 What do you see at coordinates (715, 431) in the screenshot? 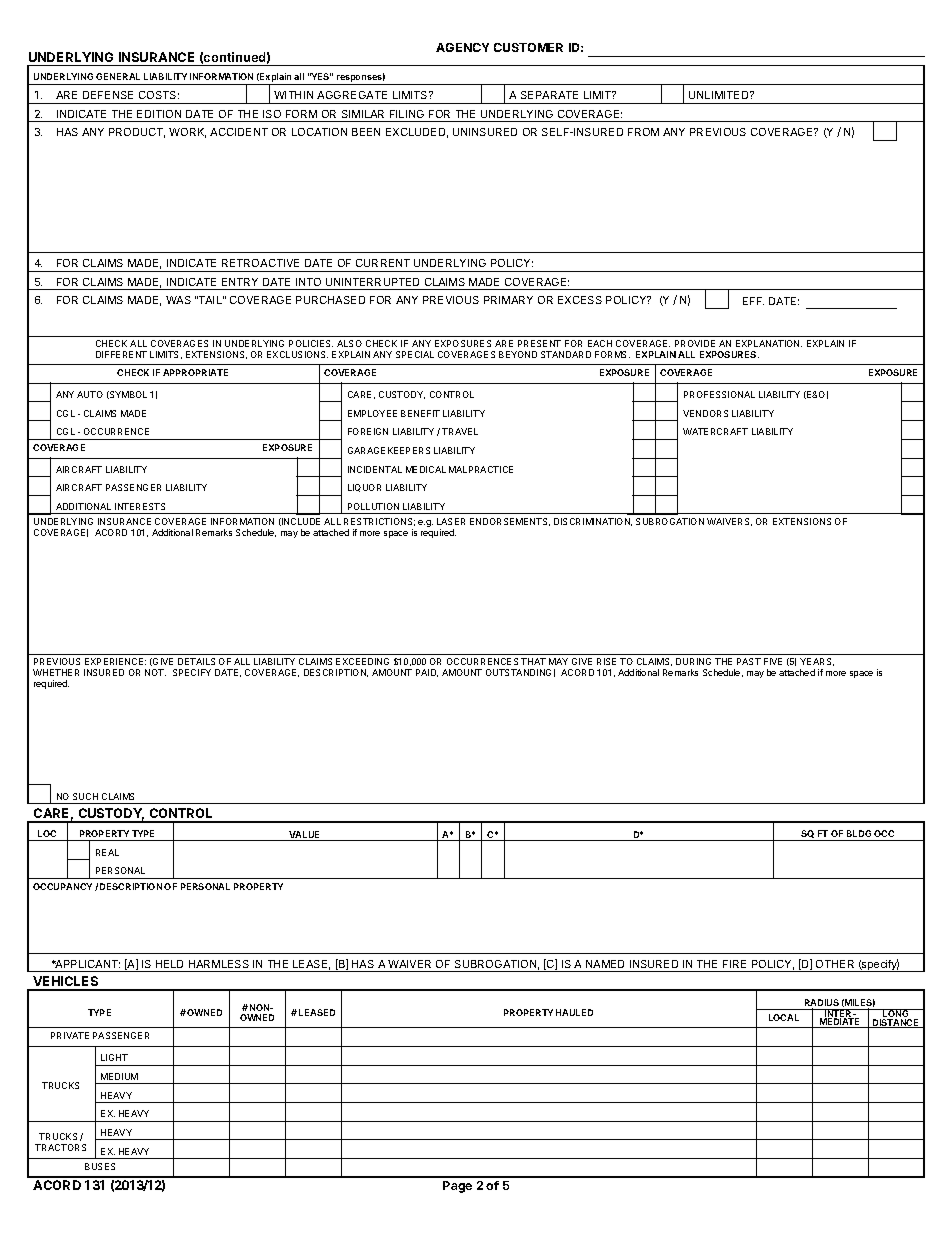
I see `WATERCRAFT` at bounding box center [715, 431].
